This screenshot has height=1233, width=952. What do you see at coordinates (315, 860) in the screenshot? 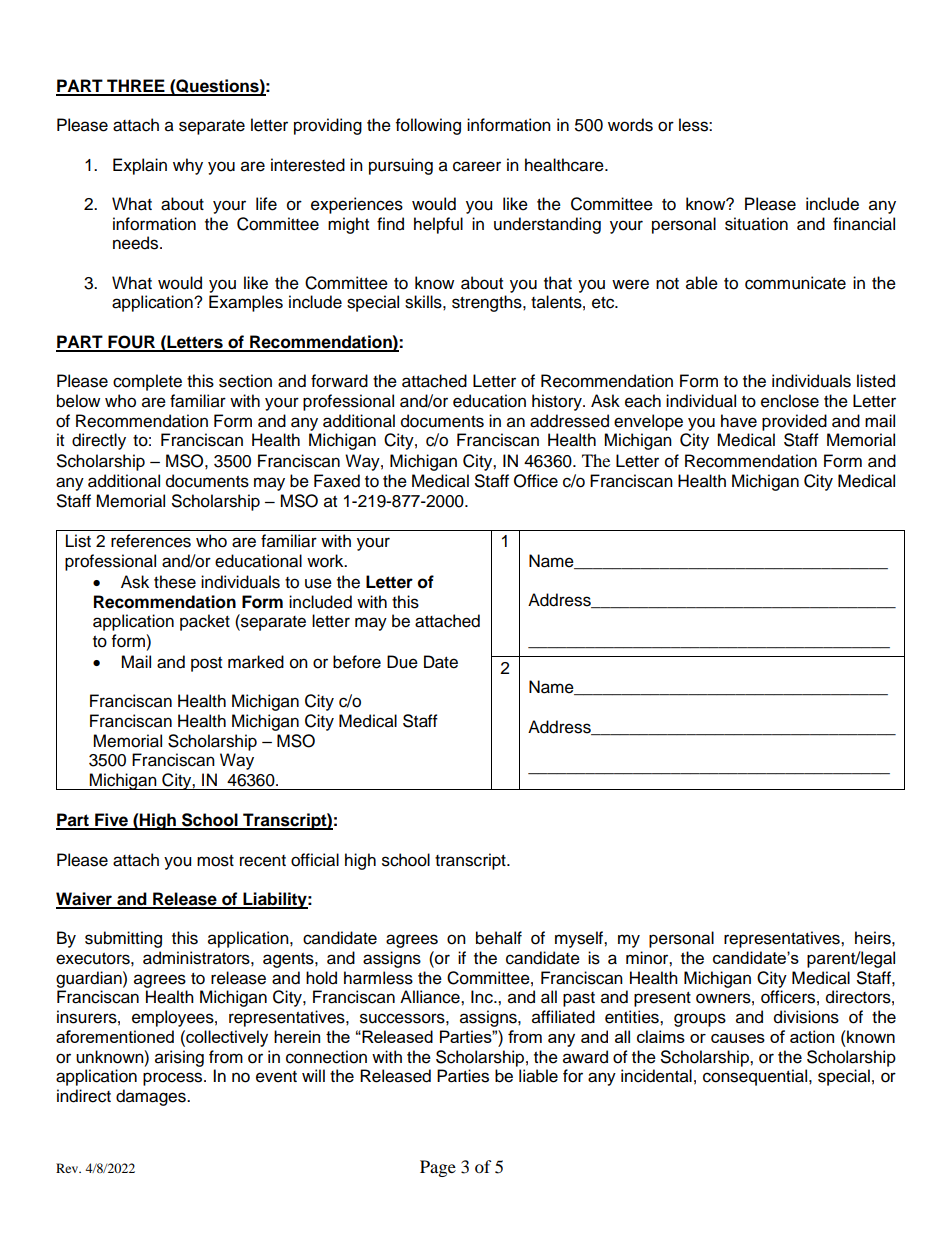
I see `official` at bounding box center [315, 860].
